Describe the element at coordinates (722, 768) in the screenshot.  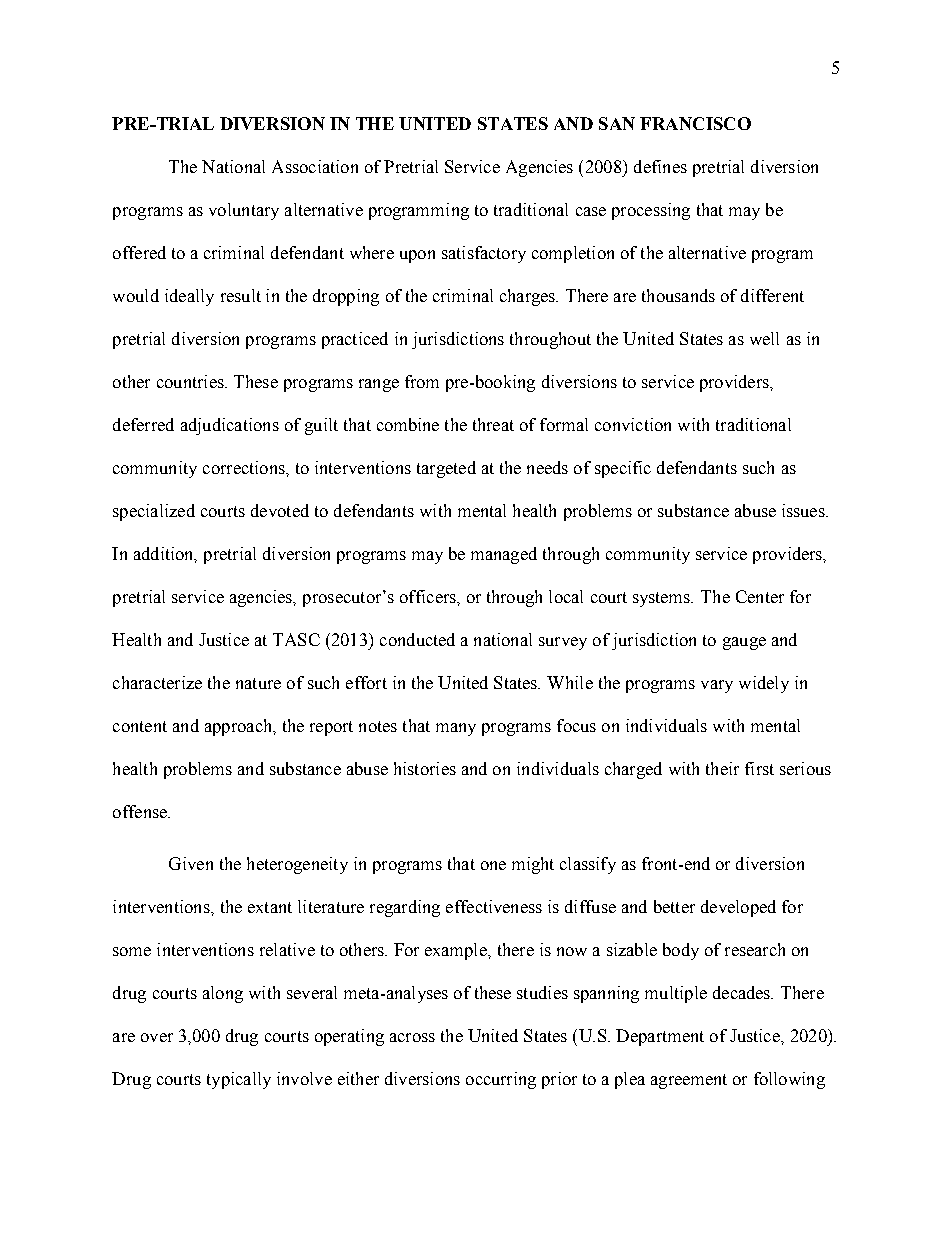
I see `their` at that location.
